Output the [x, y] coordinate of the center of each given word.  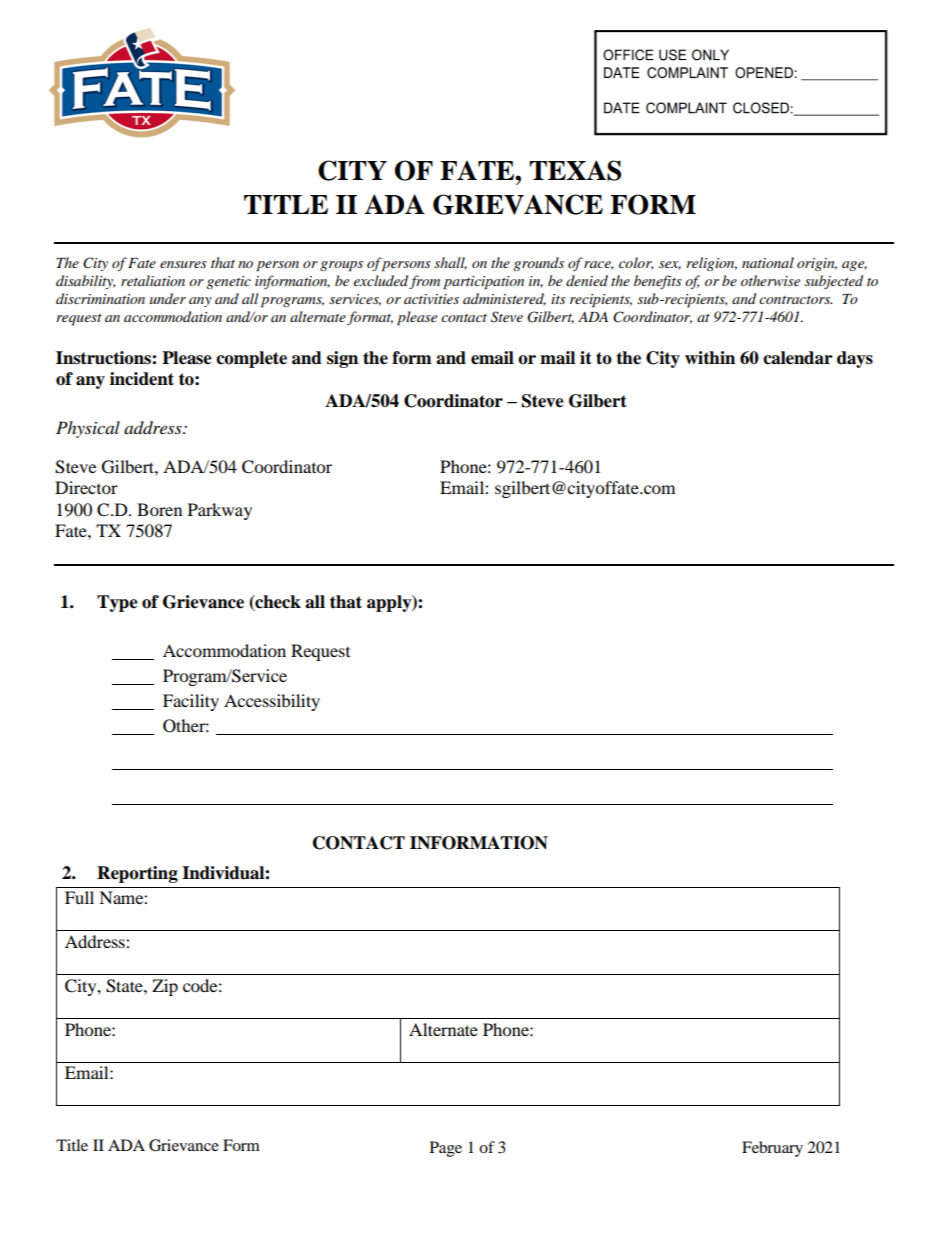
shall [450, 263]
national [768, 262]
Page [446, 1149]
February [772, 1149]
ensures [183, 264]
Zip [165, 987]
